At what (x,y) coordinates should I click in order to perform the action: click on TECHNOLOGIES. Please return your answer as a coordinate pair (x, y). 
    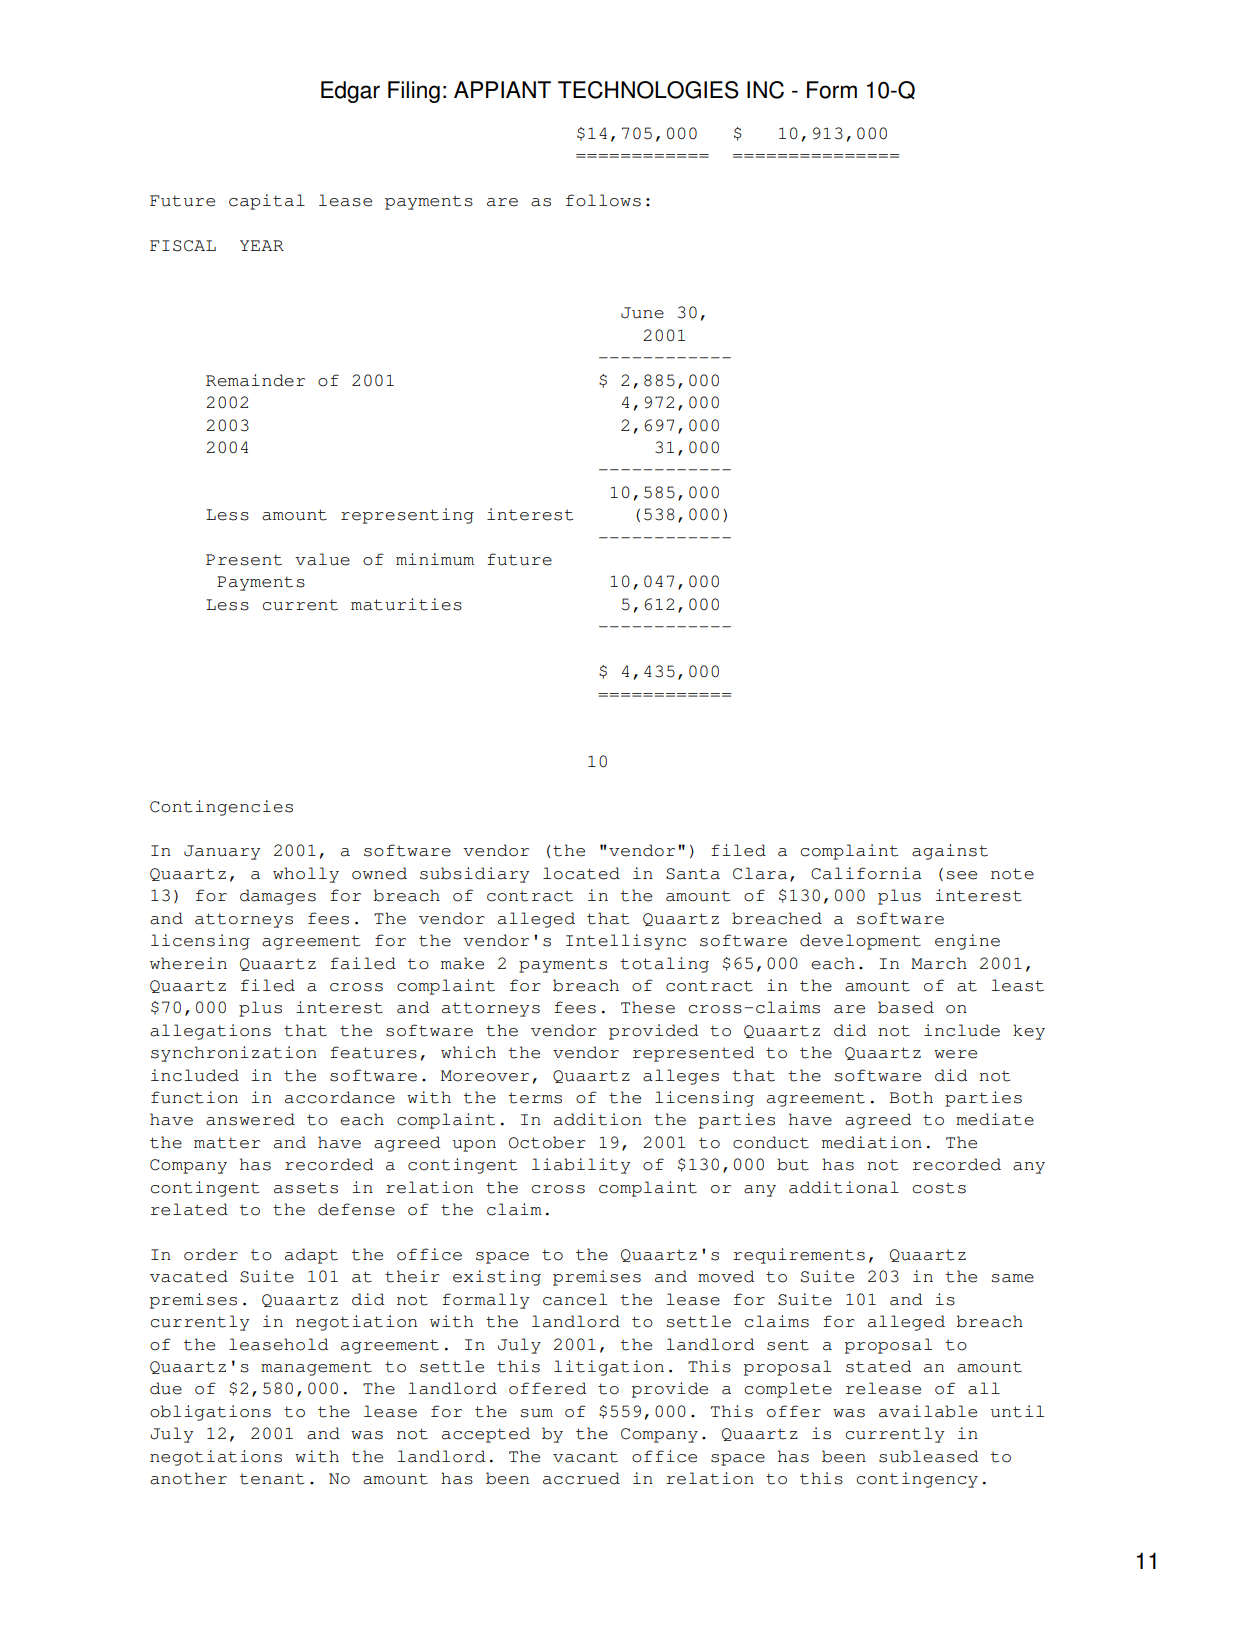
    Looking at the image, I should click on (648, 90).
